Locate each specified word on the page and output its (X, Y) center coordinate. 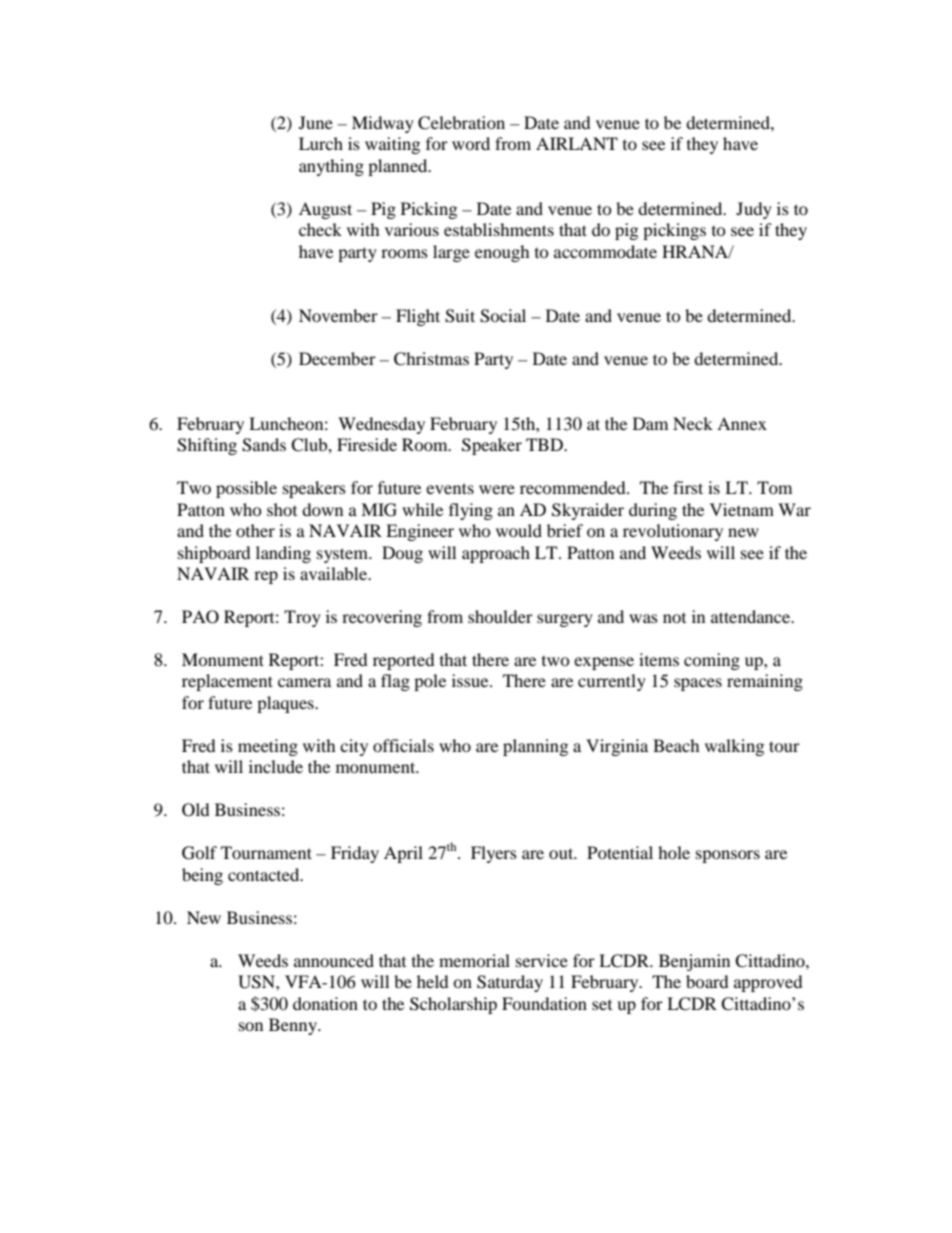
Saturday (510, 983)
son (251, 1026)
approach (496, 554)
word (471, 143)
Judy (754, 210)
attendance (752, 616)
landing (283, 554)
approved (768, 983)
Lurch (321, 143)
